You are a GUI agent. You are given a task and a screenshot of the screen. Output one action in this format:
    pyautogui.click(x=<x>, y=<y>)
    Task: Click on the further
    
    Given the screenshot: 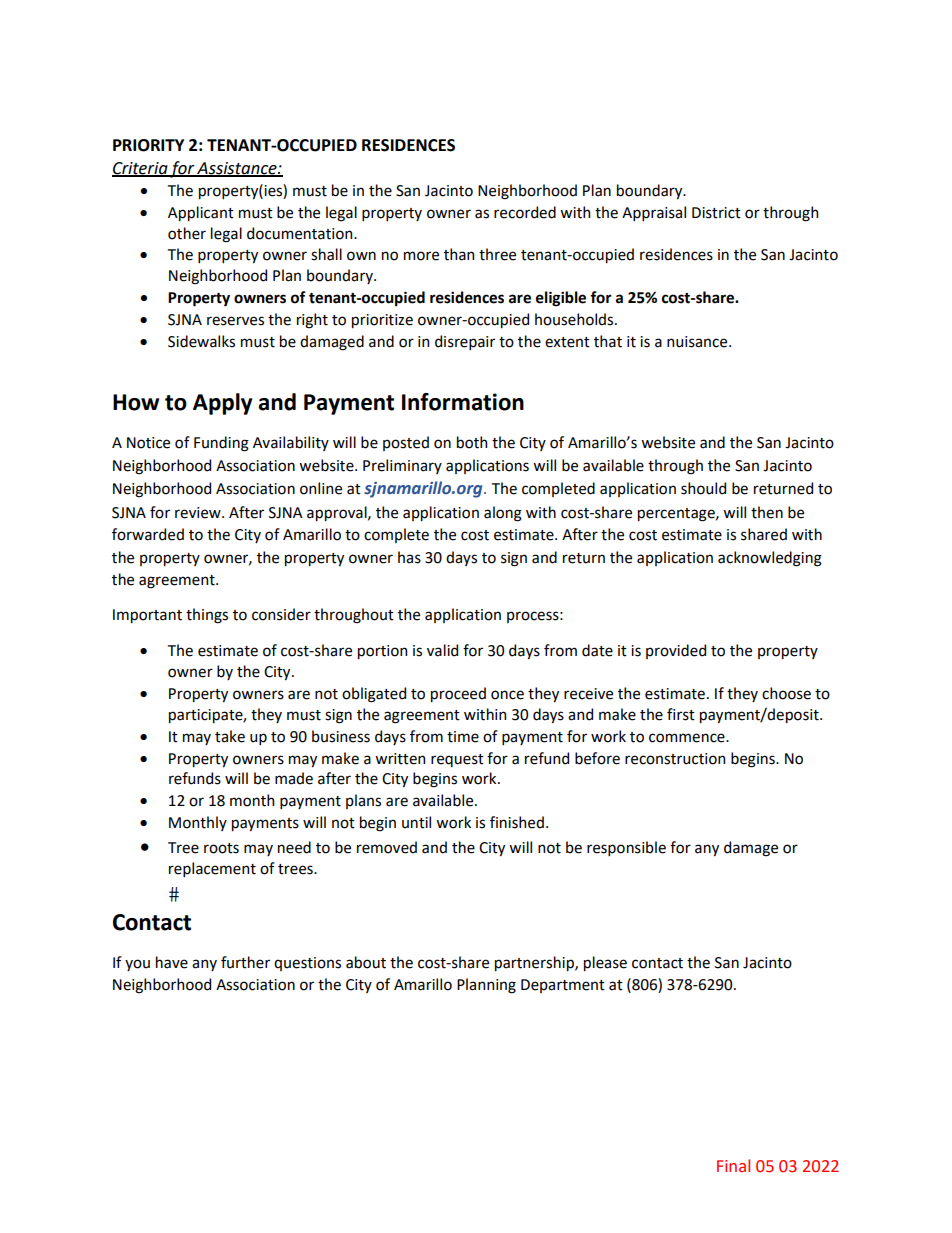 What is the action you would take?
    pyautogui.click(x=245, y=962)
